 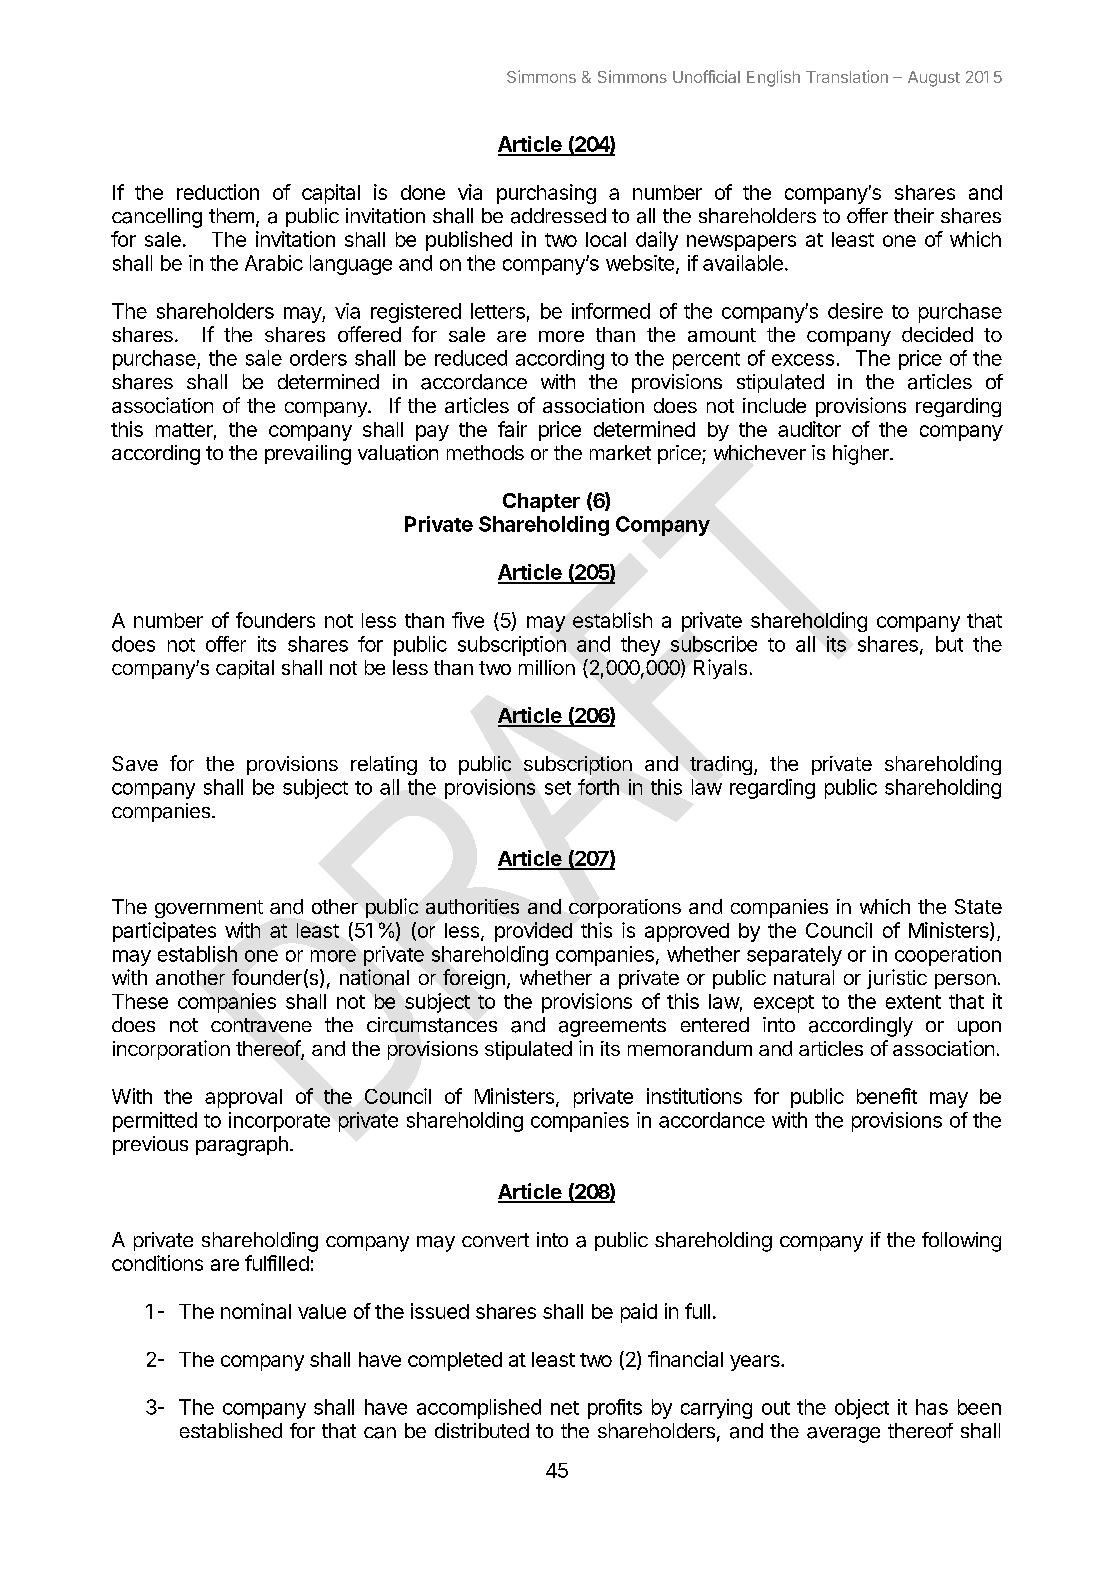 What do you see at coordinates (721, 765) in the screenshot?
I see `trading` at bounding box center [721, 765].
